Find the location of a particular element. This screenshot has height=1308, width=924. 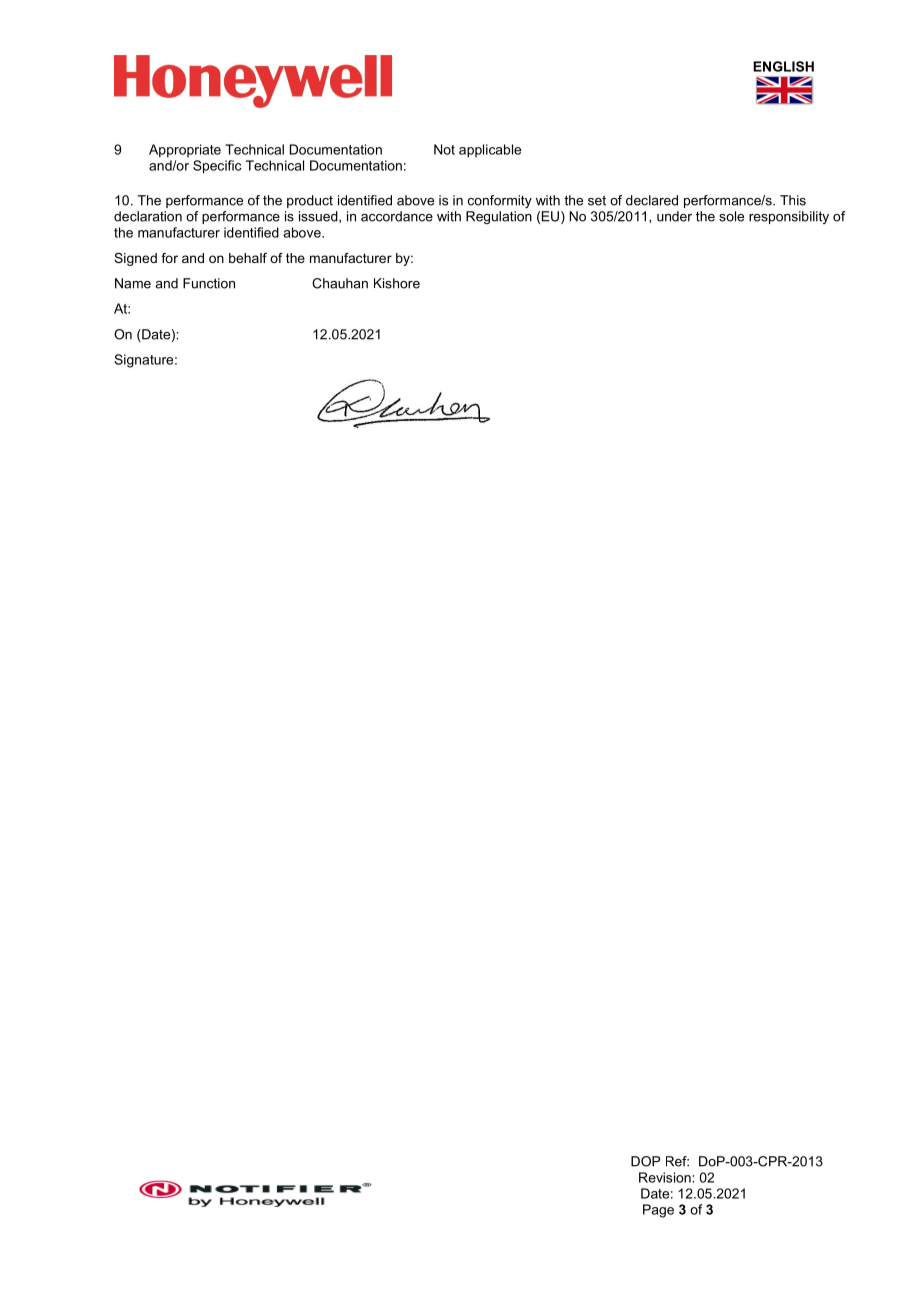

Function is located at coordinates (209, 283).
